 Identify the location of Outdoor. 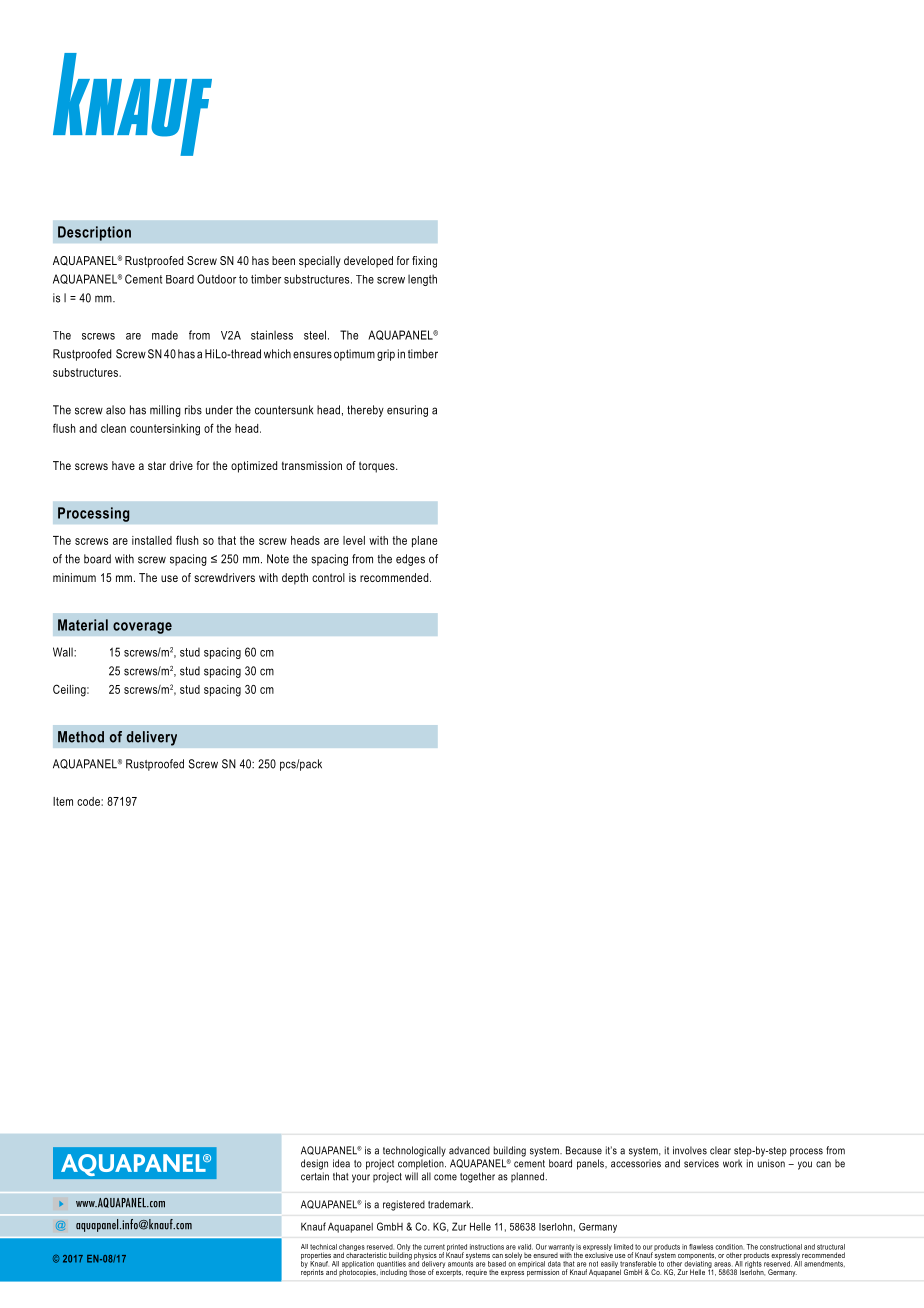
(216, 279).
